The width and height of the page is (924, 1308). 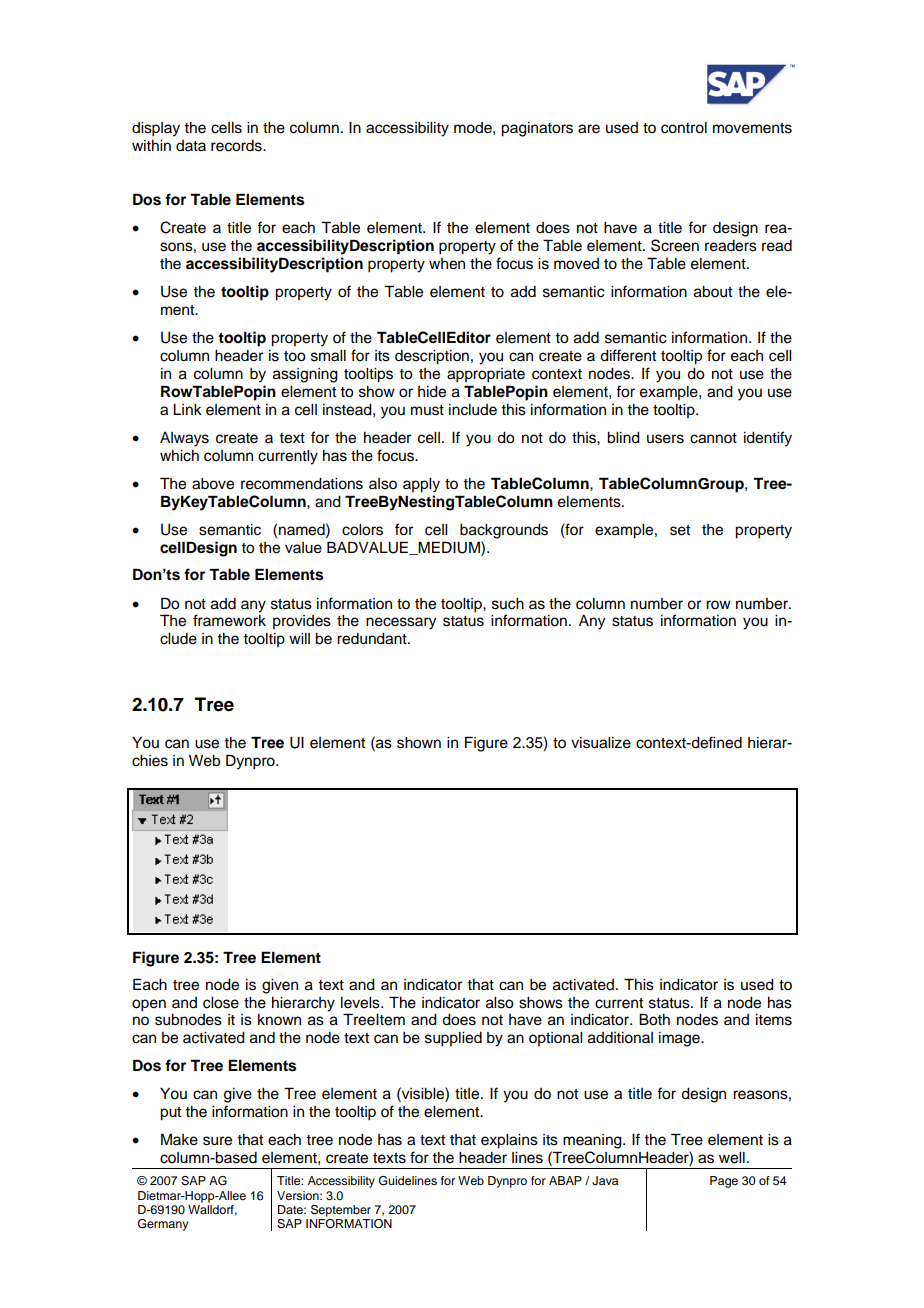 What do you see at coordinates (654, 1019) in the page?
I see `Both` at bounding box center [654, 1019].
